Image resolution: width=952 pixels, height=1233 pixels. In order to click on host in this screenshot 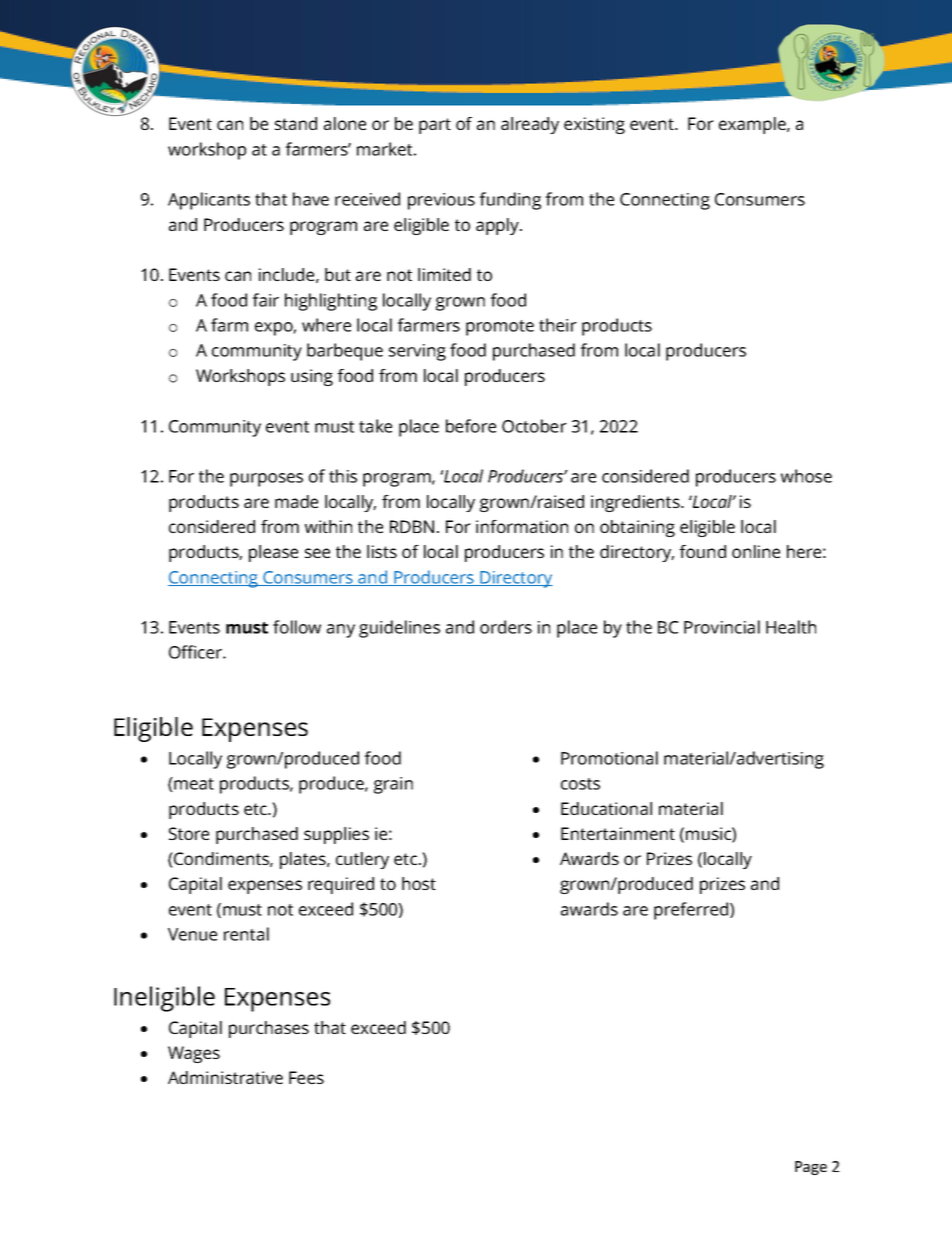, I will do `click(419, 883)`.
